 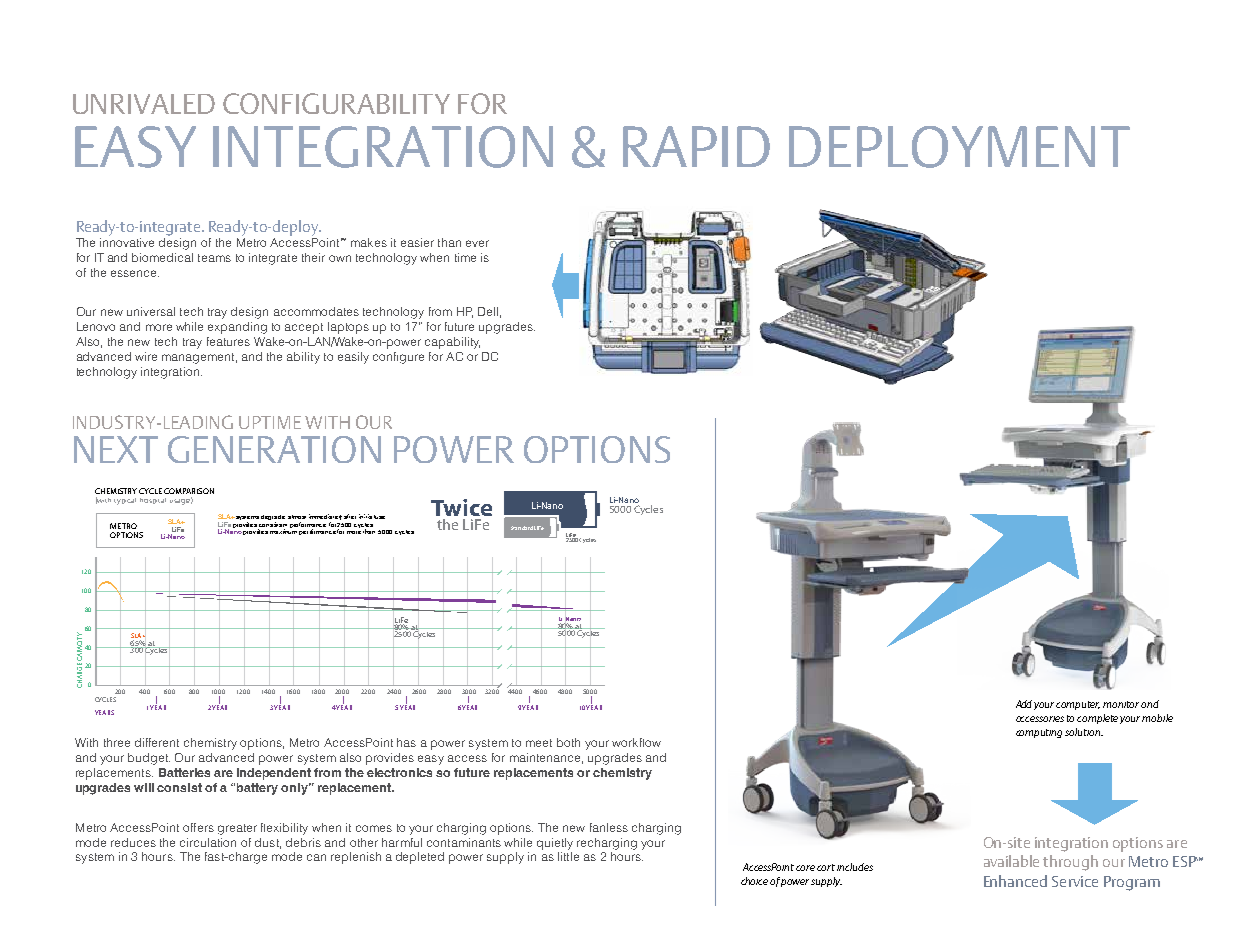 What do you see at coordinates (157, 742) in the document?
I see `different` at bounding box center [157, 742].
